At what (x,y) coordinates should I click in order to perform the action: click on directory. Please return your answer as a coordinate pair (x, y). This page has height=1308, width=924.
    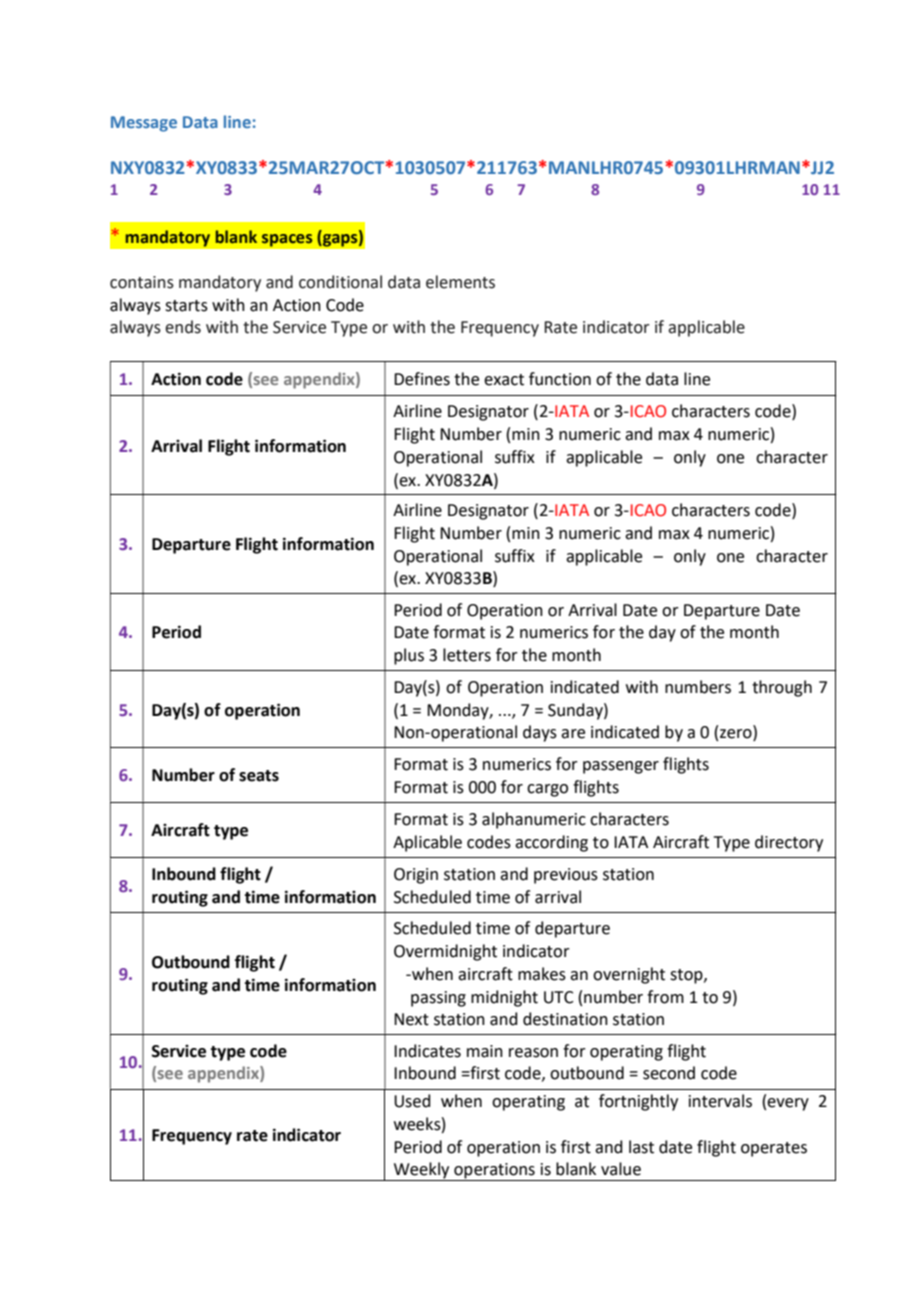
    Looking at the image, I should click on (789, 843).
